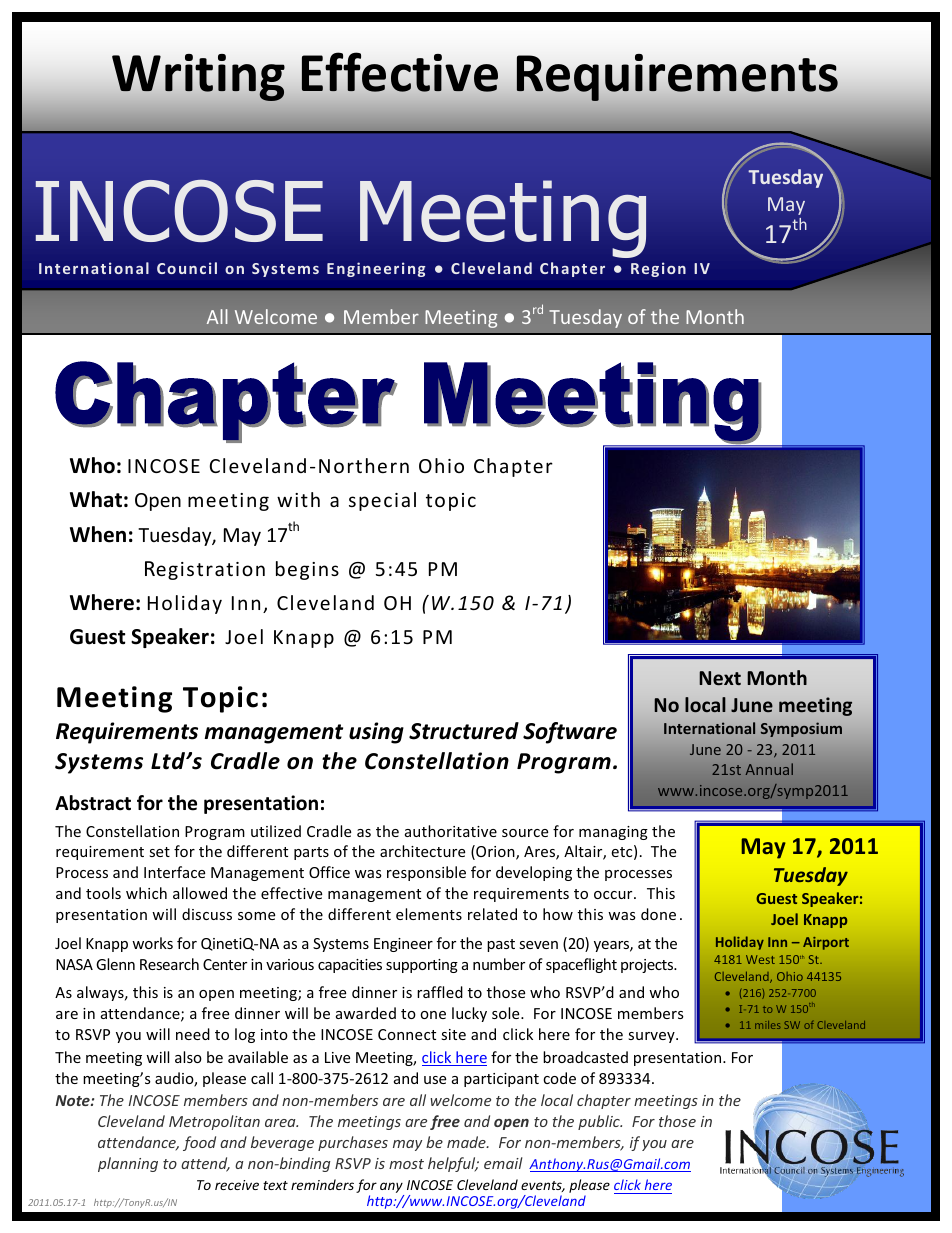 The width and height of the image is (952, 1233). I want to click on Region, so click(658, 269).
